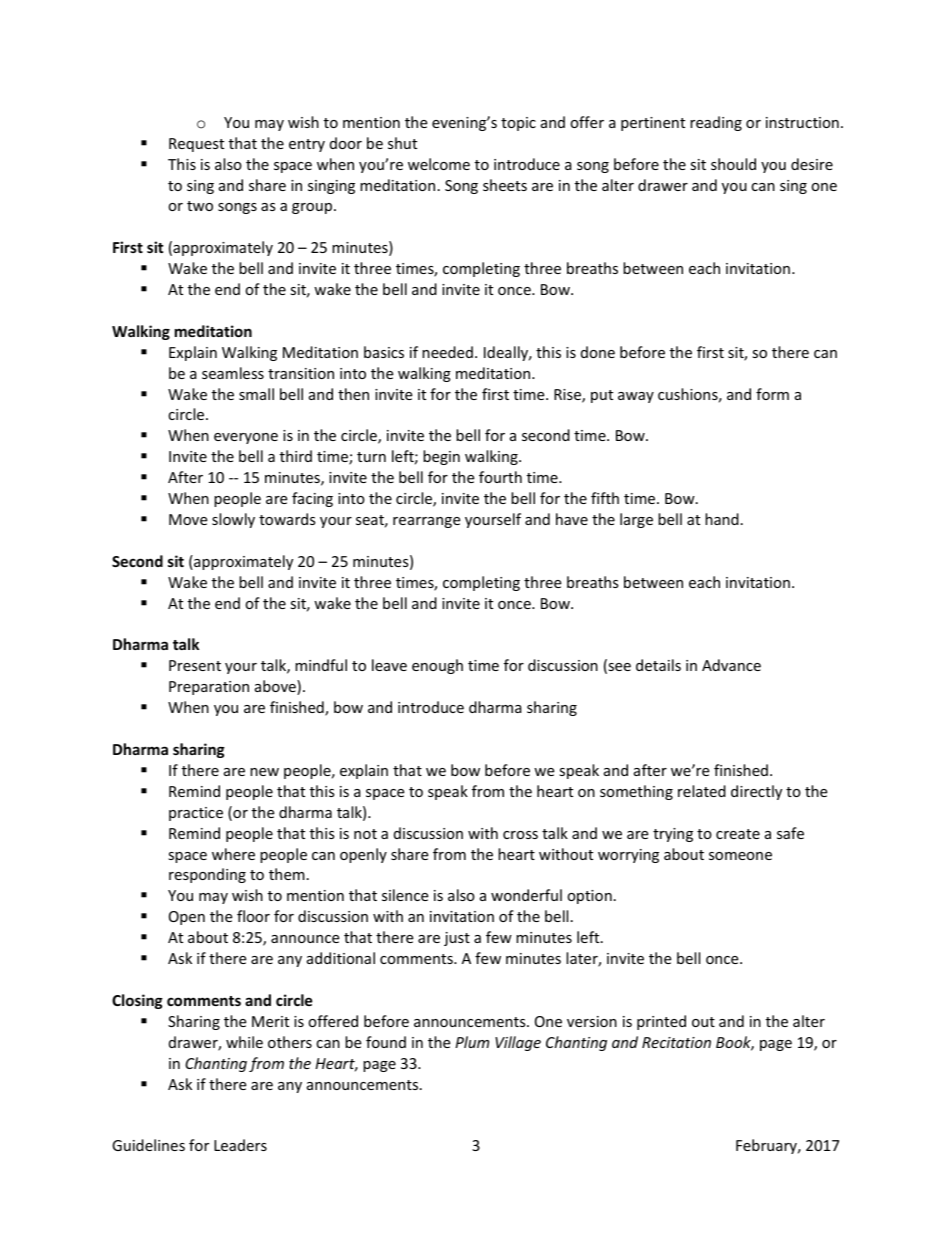 The image size is (952, 1233). I want to click on welcome, so click(439, 164).
